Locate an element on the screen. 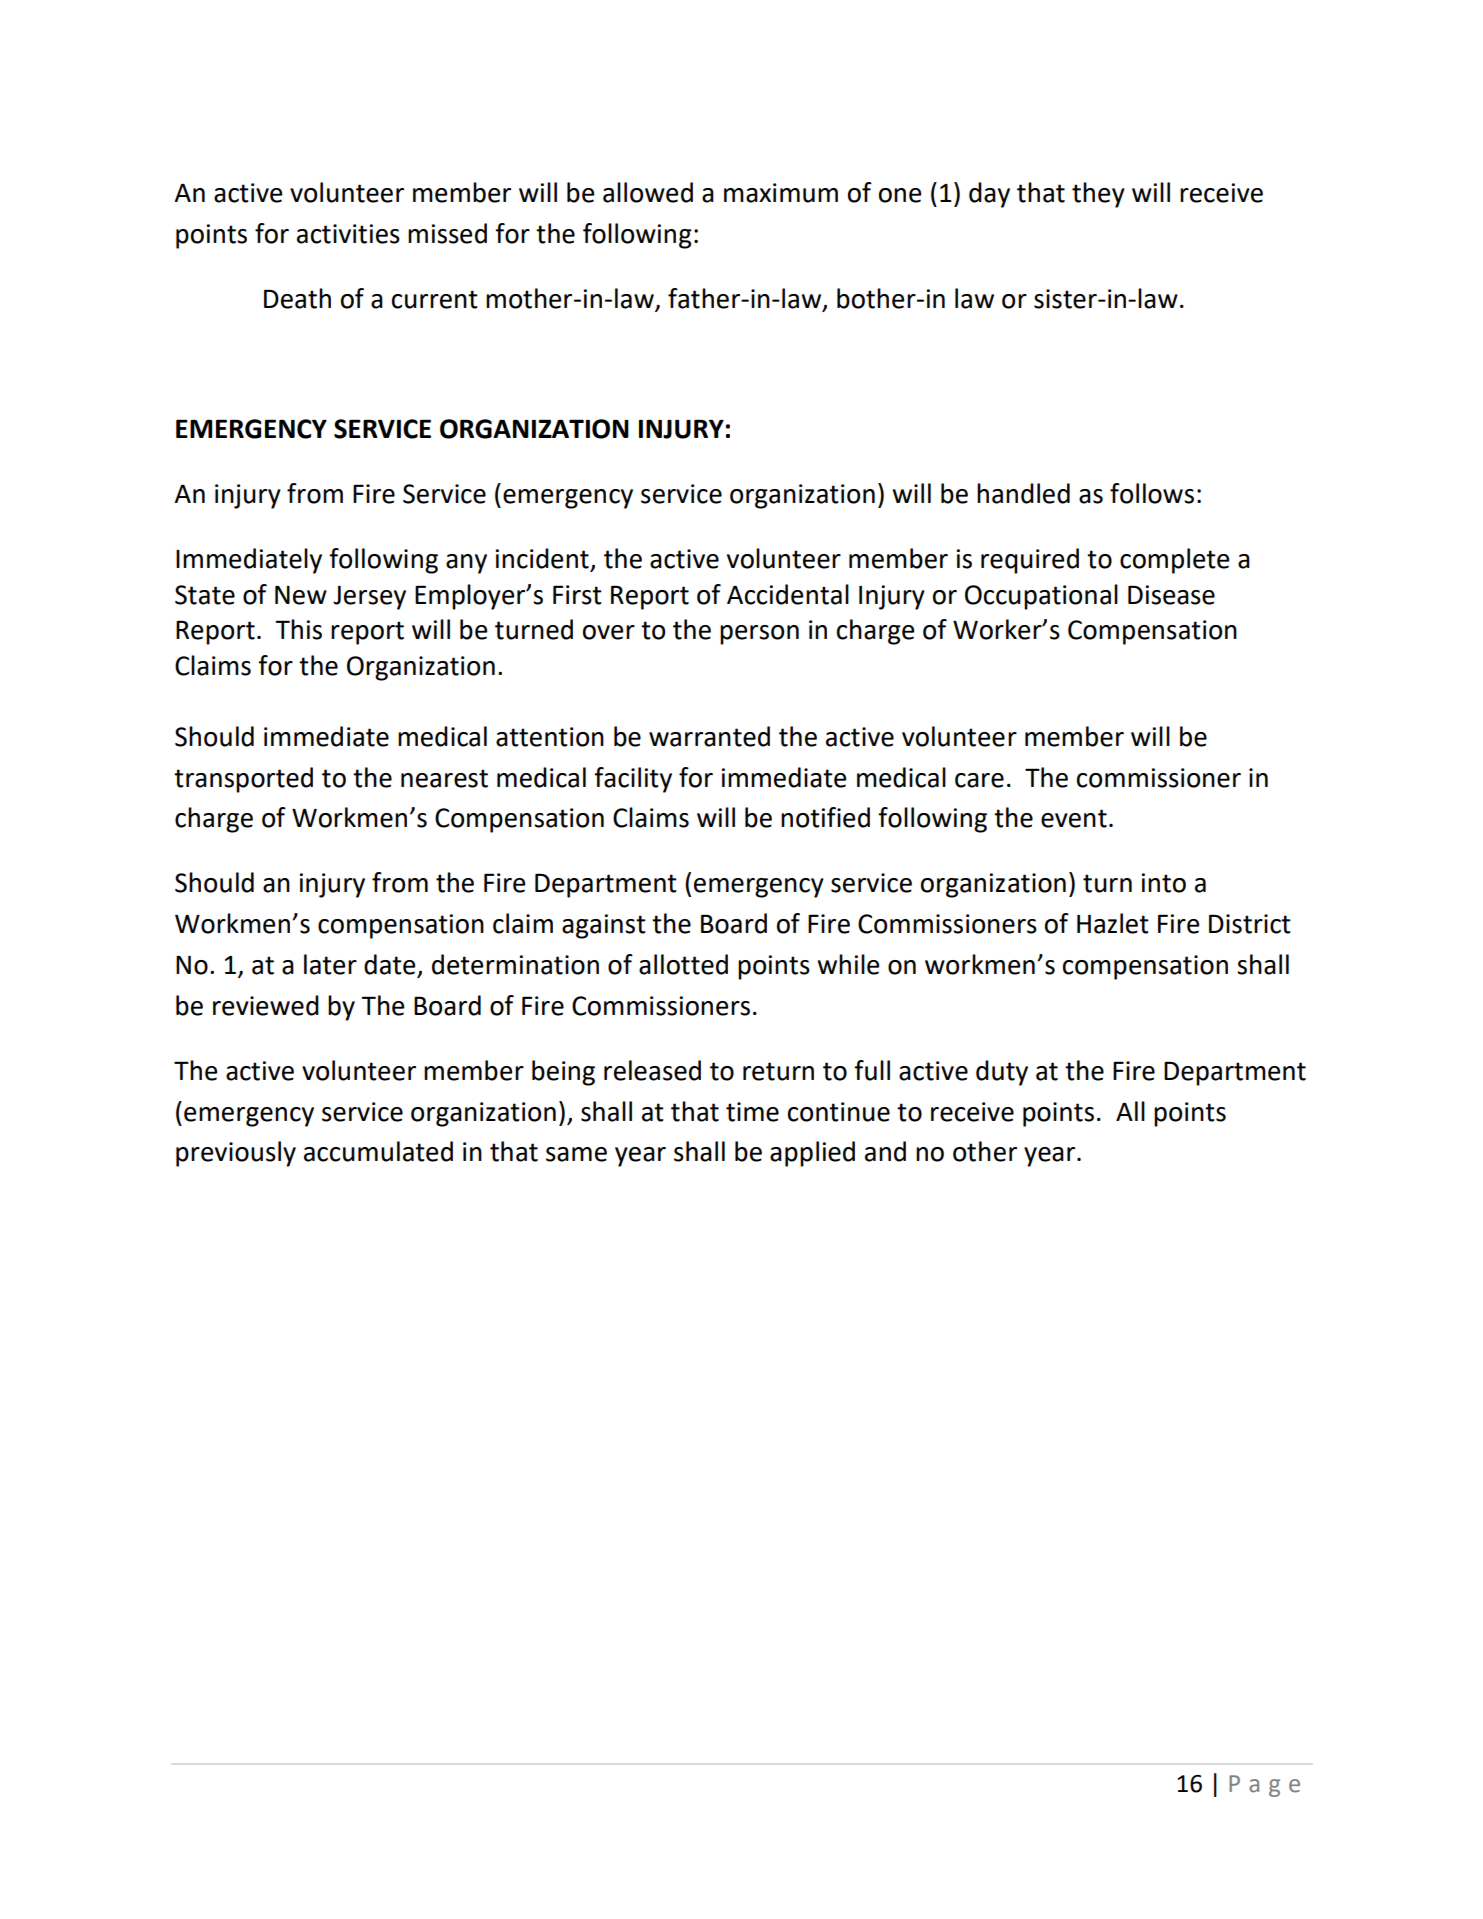  accumulated is located at coordinates (378, 1151).
